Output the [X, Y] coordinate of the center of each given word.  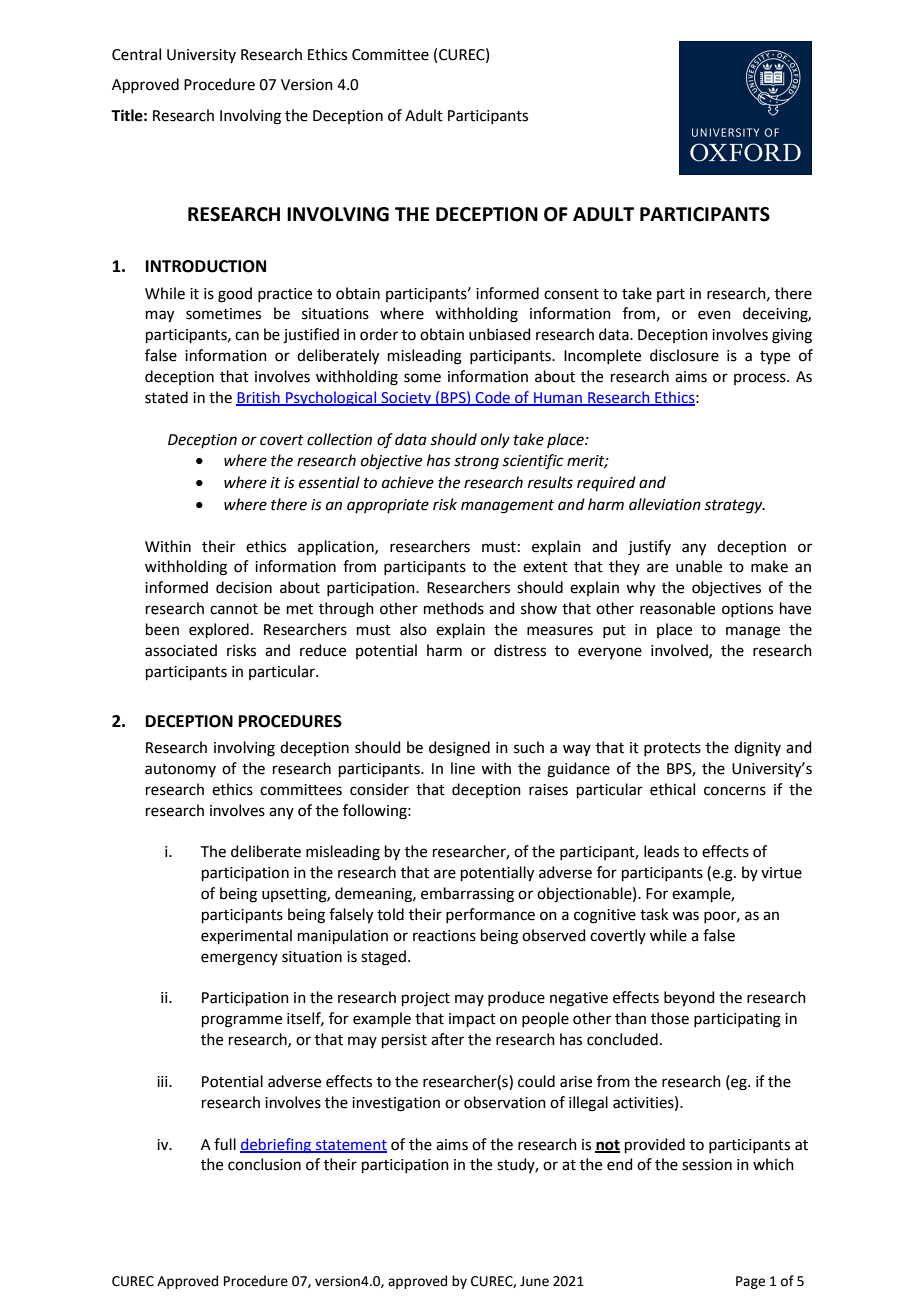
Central [136, 54]
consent [571, 294]
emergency [239, 959]
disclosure [684, 355]
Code [493, 398]
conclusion [264, 1164]
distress [520, 650]
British [259, 398]
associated [181, 650]
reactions [444, 936]
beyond [689, 999]
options [747, 610]
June [534, 1281]
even [714, 315]
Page [750, 1282]
